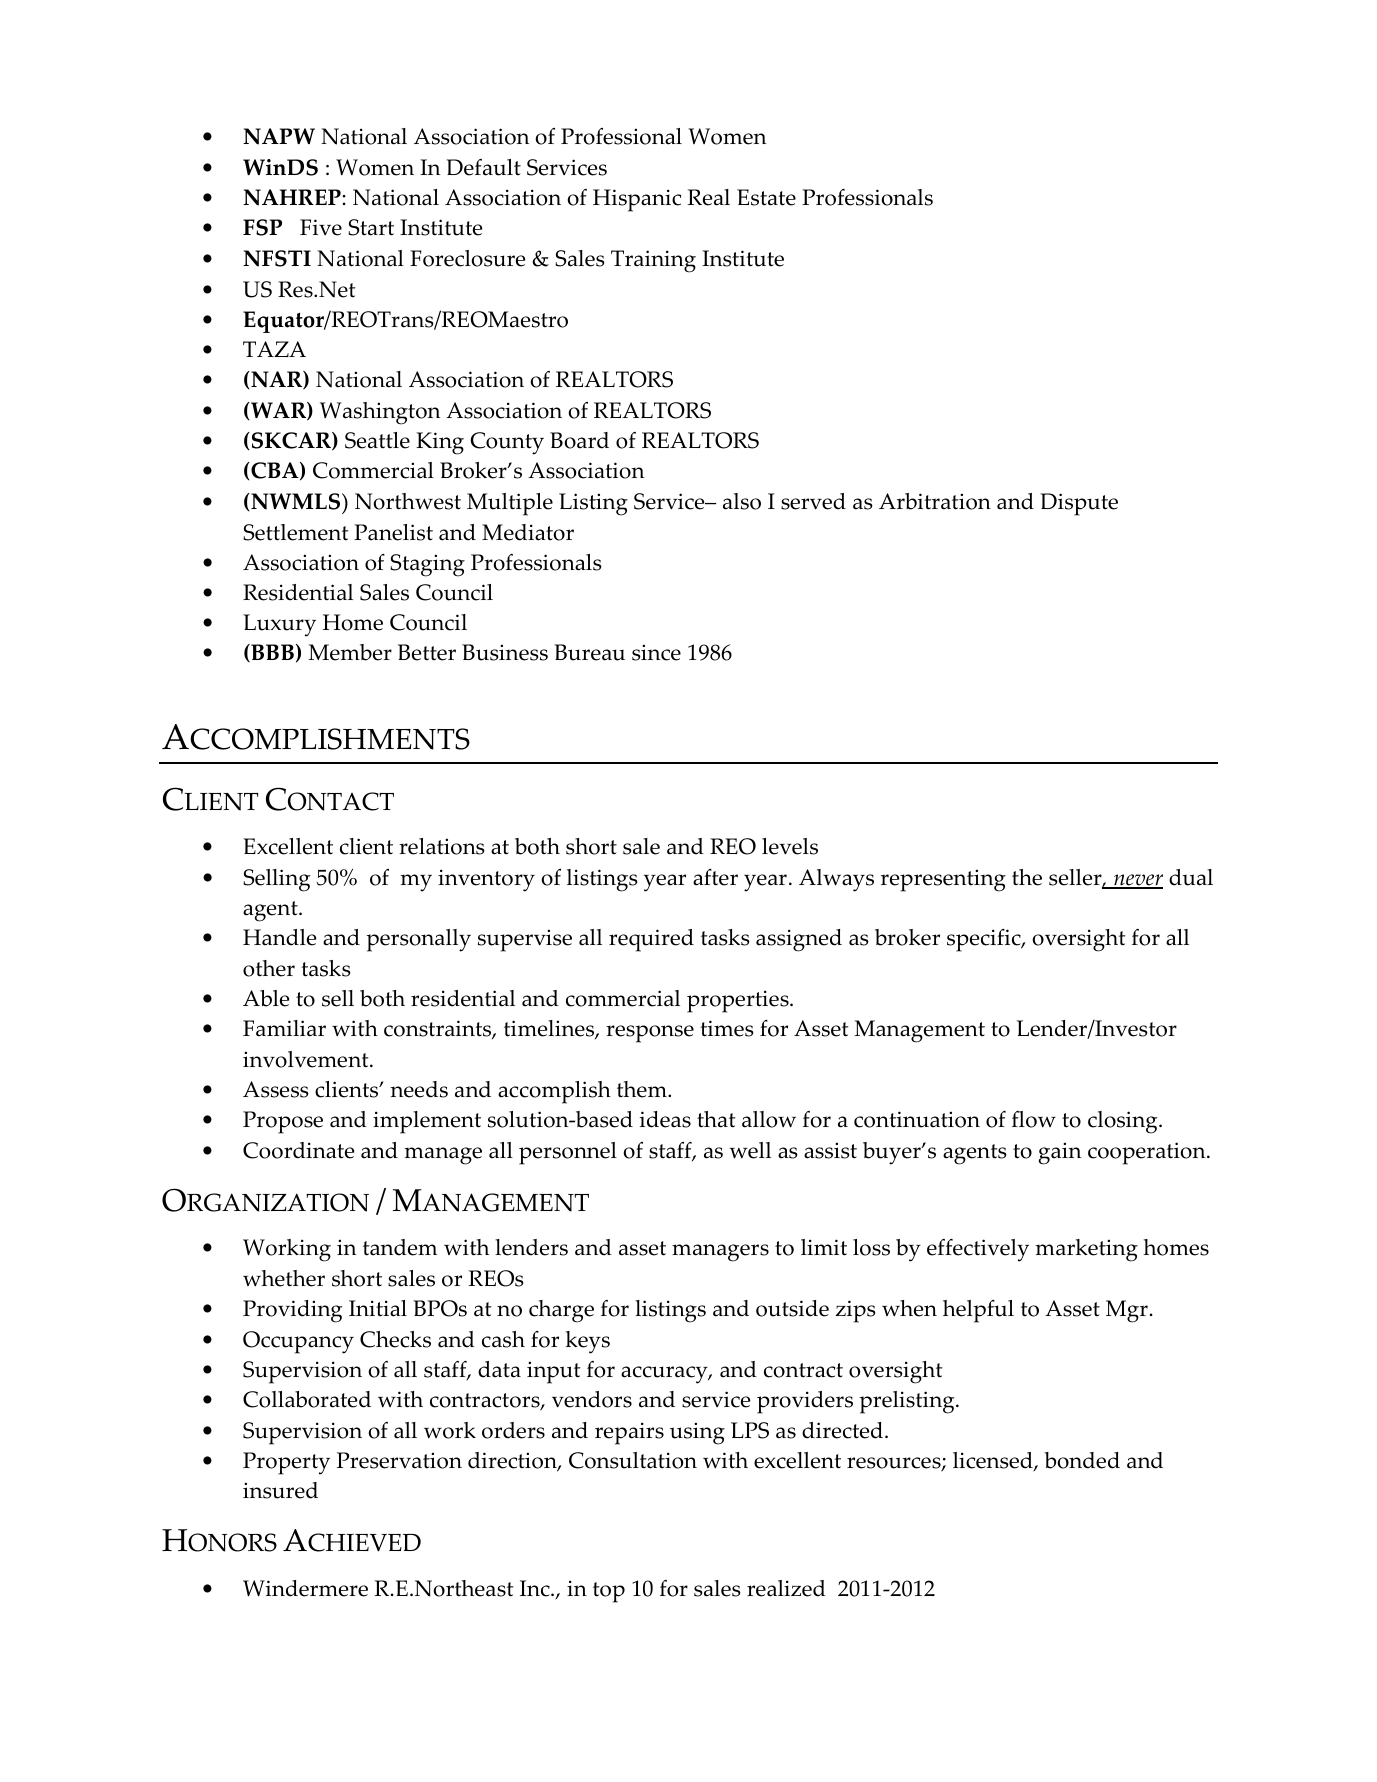  What do you see at coordinates (419, 1089) in the document?
I see `needs` at bounding box center [419, 1089].
